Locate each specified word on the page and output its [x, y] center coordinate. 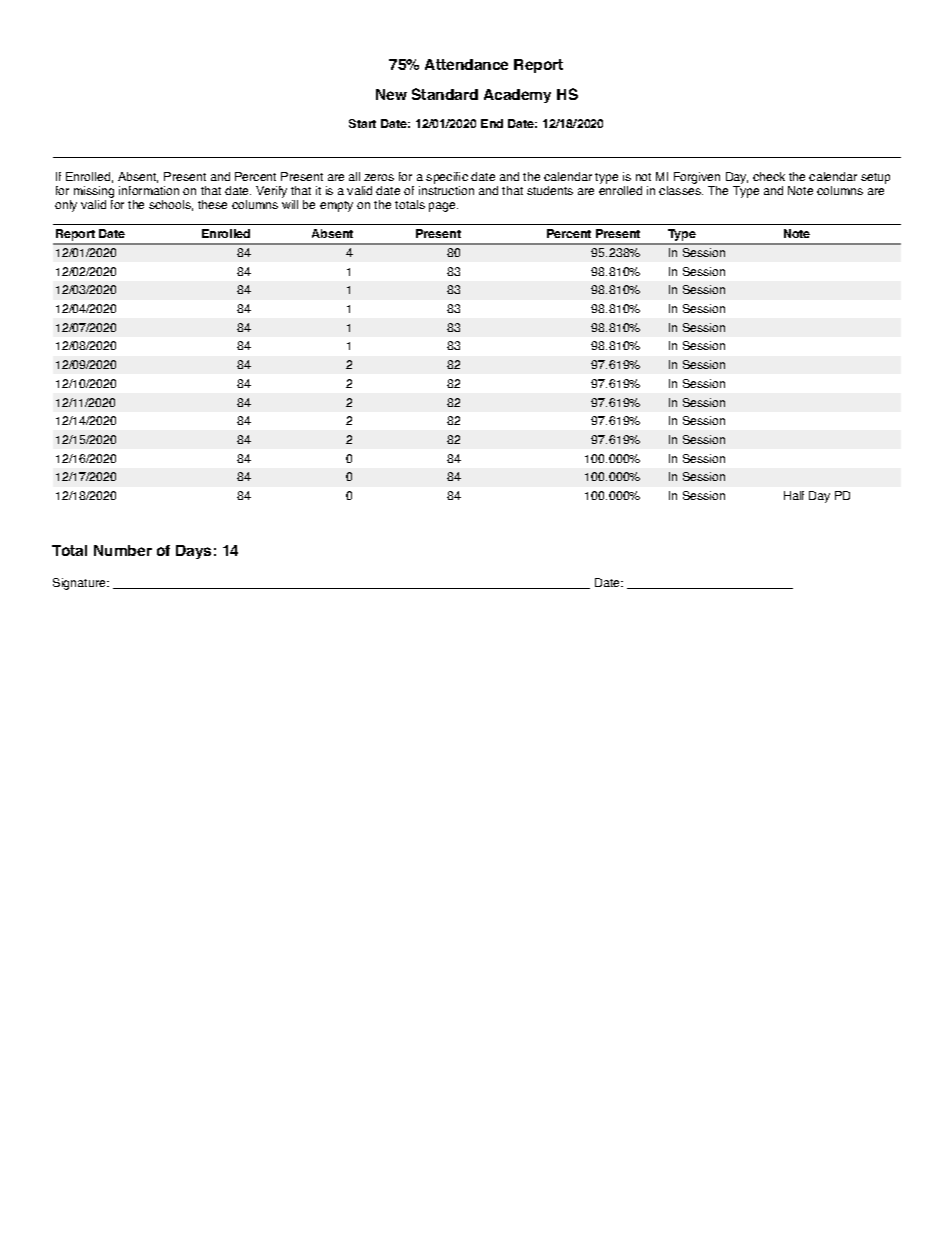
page [443, 207]
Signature [80, 584]
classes [681, 190]
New [391, 94]
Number [123, 550]
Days [193, 552]
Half [794, 495]
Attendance [466, 64]
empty [336, 206]
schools [171, 205]
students [550, 190]
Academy [517, 96]
